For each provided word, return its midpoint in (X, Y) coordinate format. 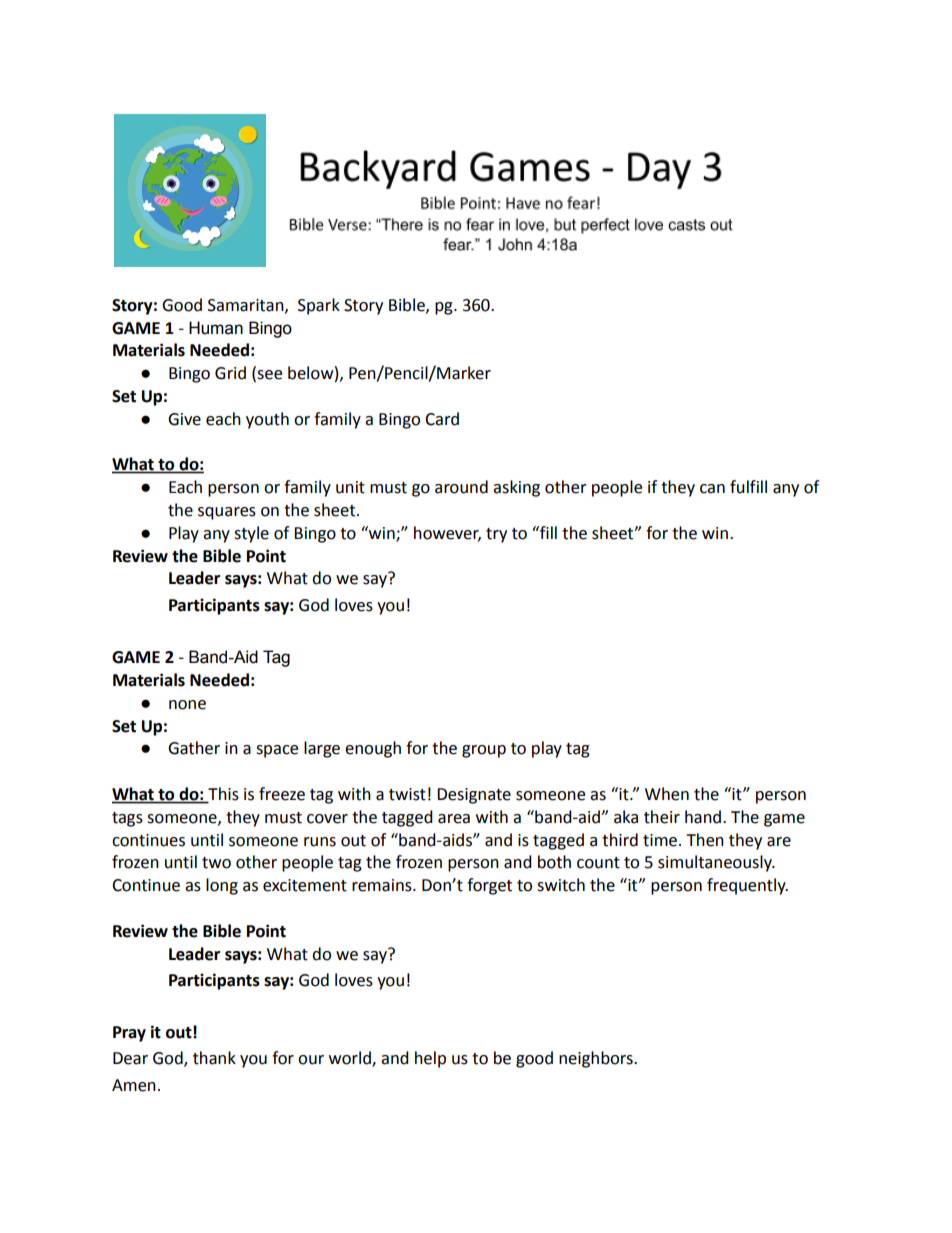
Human (216, 328)
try (496, 535)
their (662, 817)
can (712, 489)
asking (516, 488)
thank (214, 1058)
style (251, 534)
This (222, 795)
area (454, 819)
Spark (319, 306)
